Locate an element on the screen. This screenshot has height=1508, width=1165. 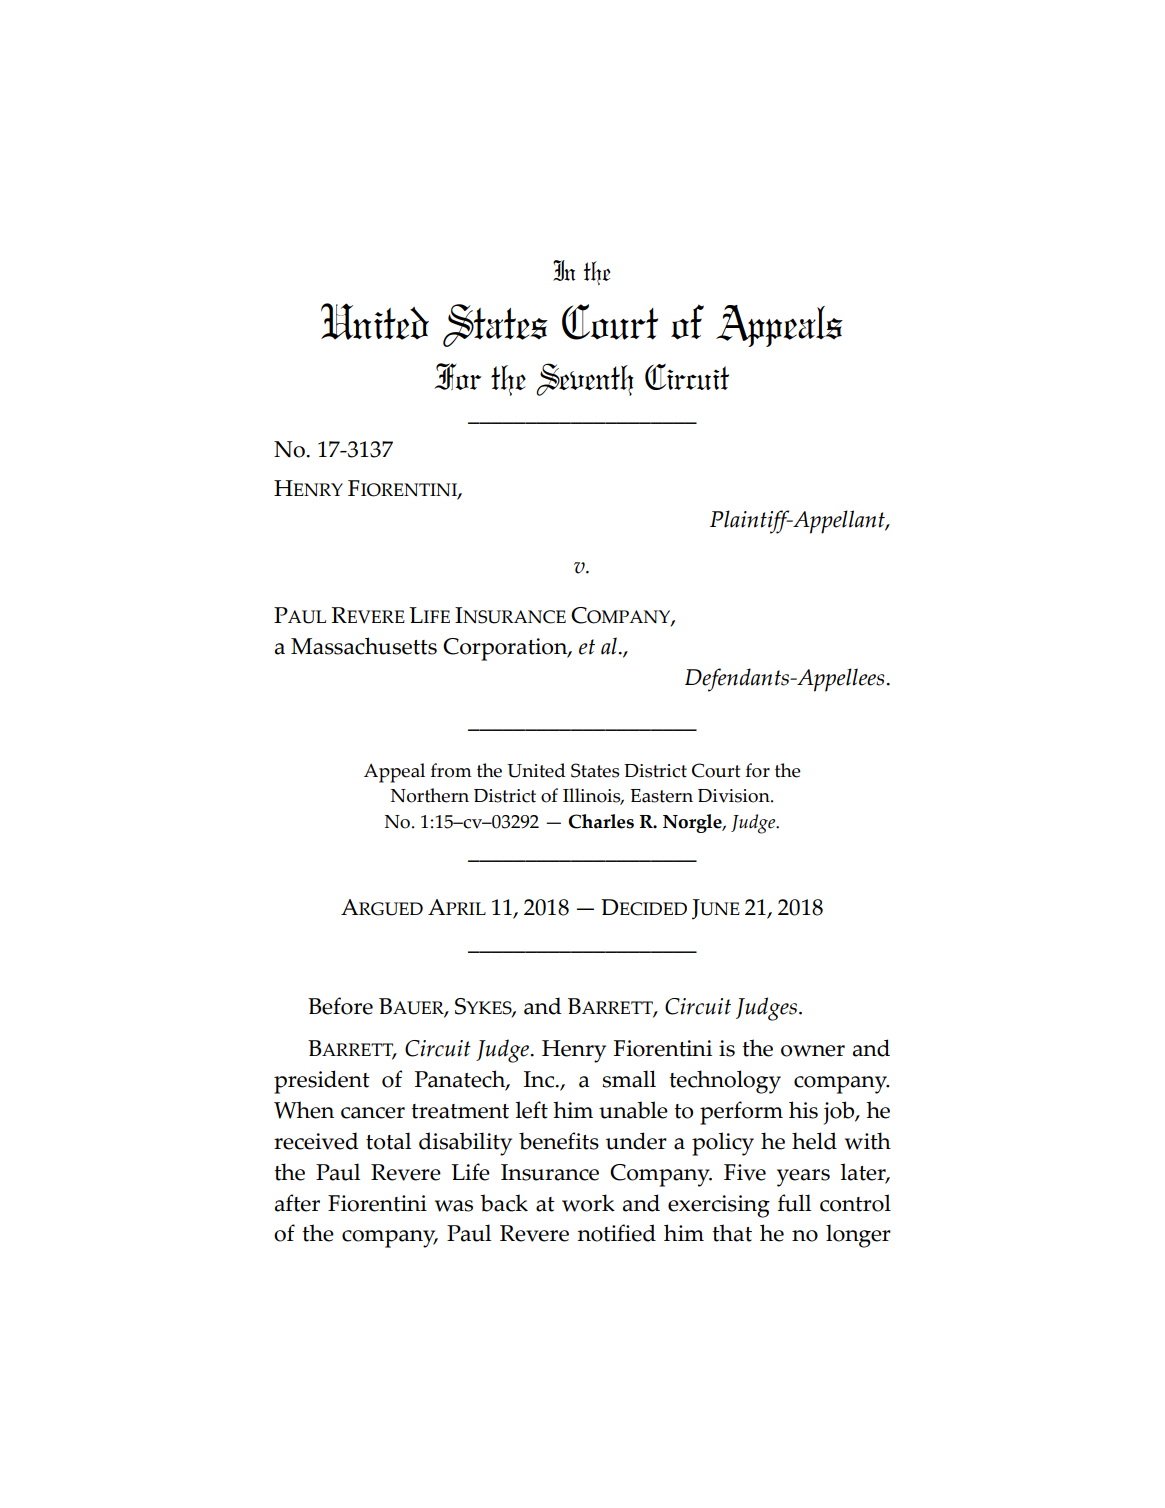
full is located at coordinates (794, 1203).
